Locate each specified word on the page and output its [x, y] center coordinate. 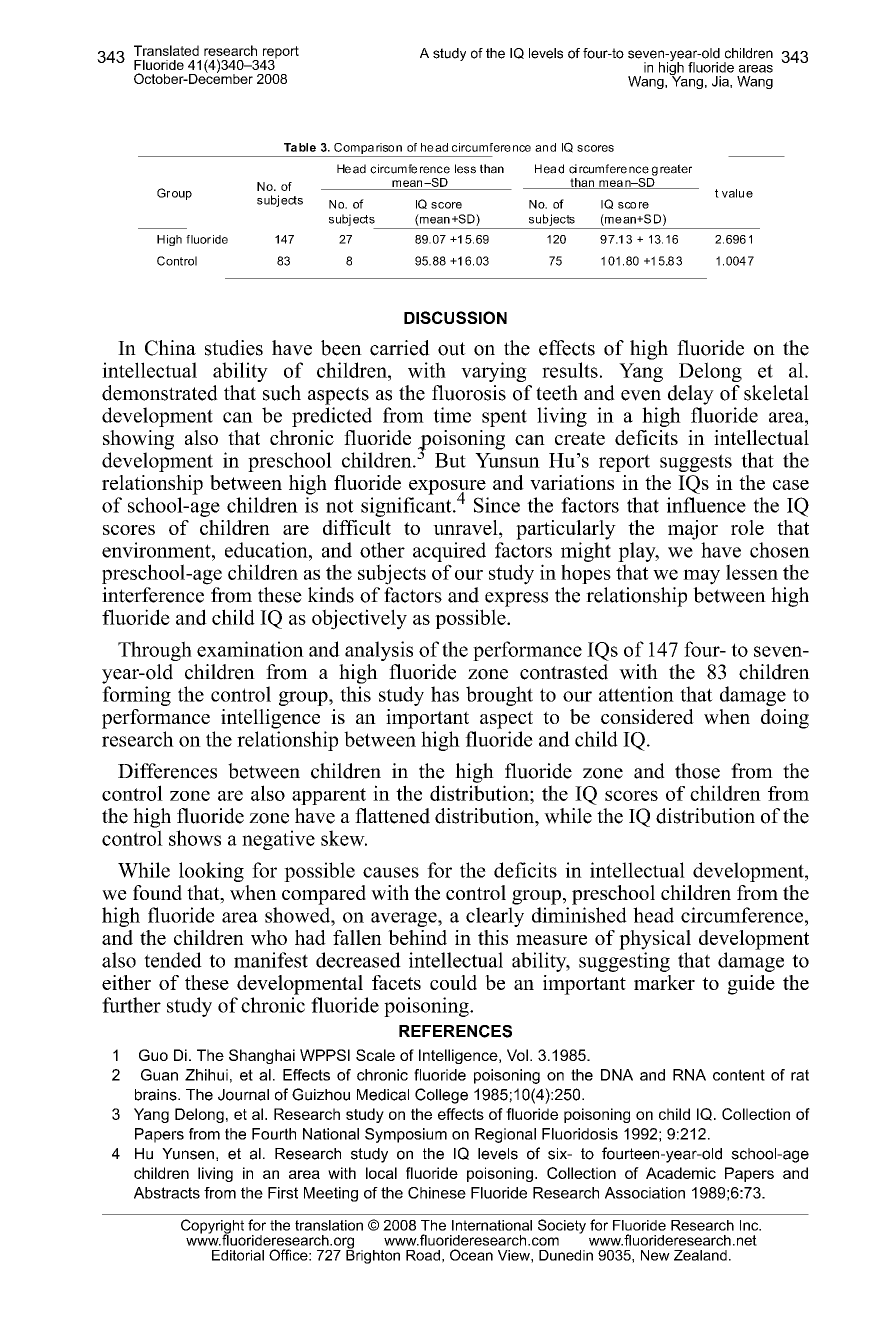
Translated [166, 50]
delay [691, 395]
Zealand [700, 1255]
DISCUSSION [455, 317]
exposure [447, 488]
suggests [696, 463]
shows [195, 838]
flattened [392, 816]
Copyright [212, 1227]
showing [138, 440]
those [697, 771]
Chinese [437, 1193]
